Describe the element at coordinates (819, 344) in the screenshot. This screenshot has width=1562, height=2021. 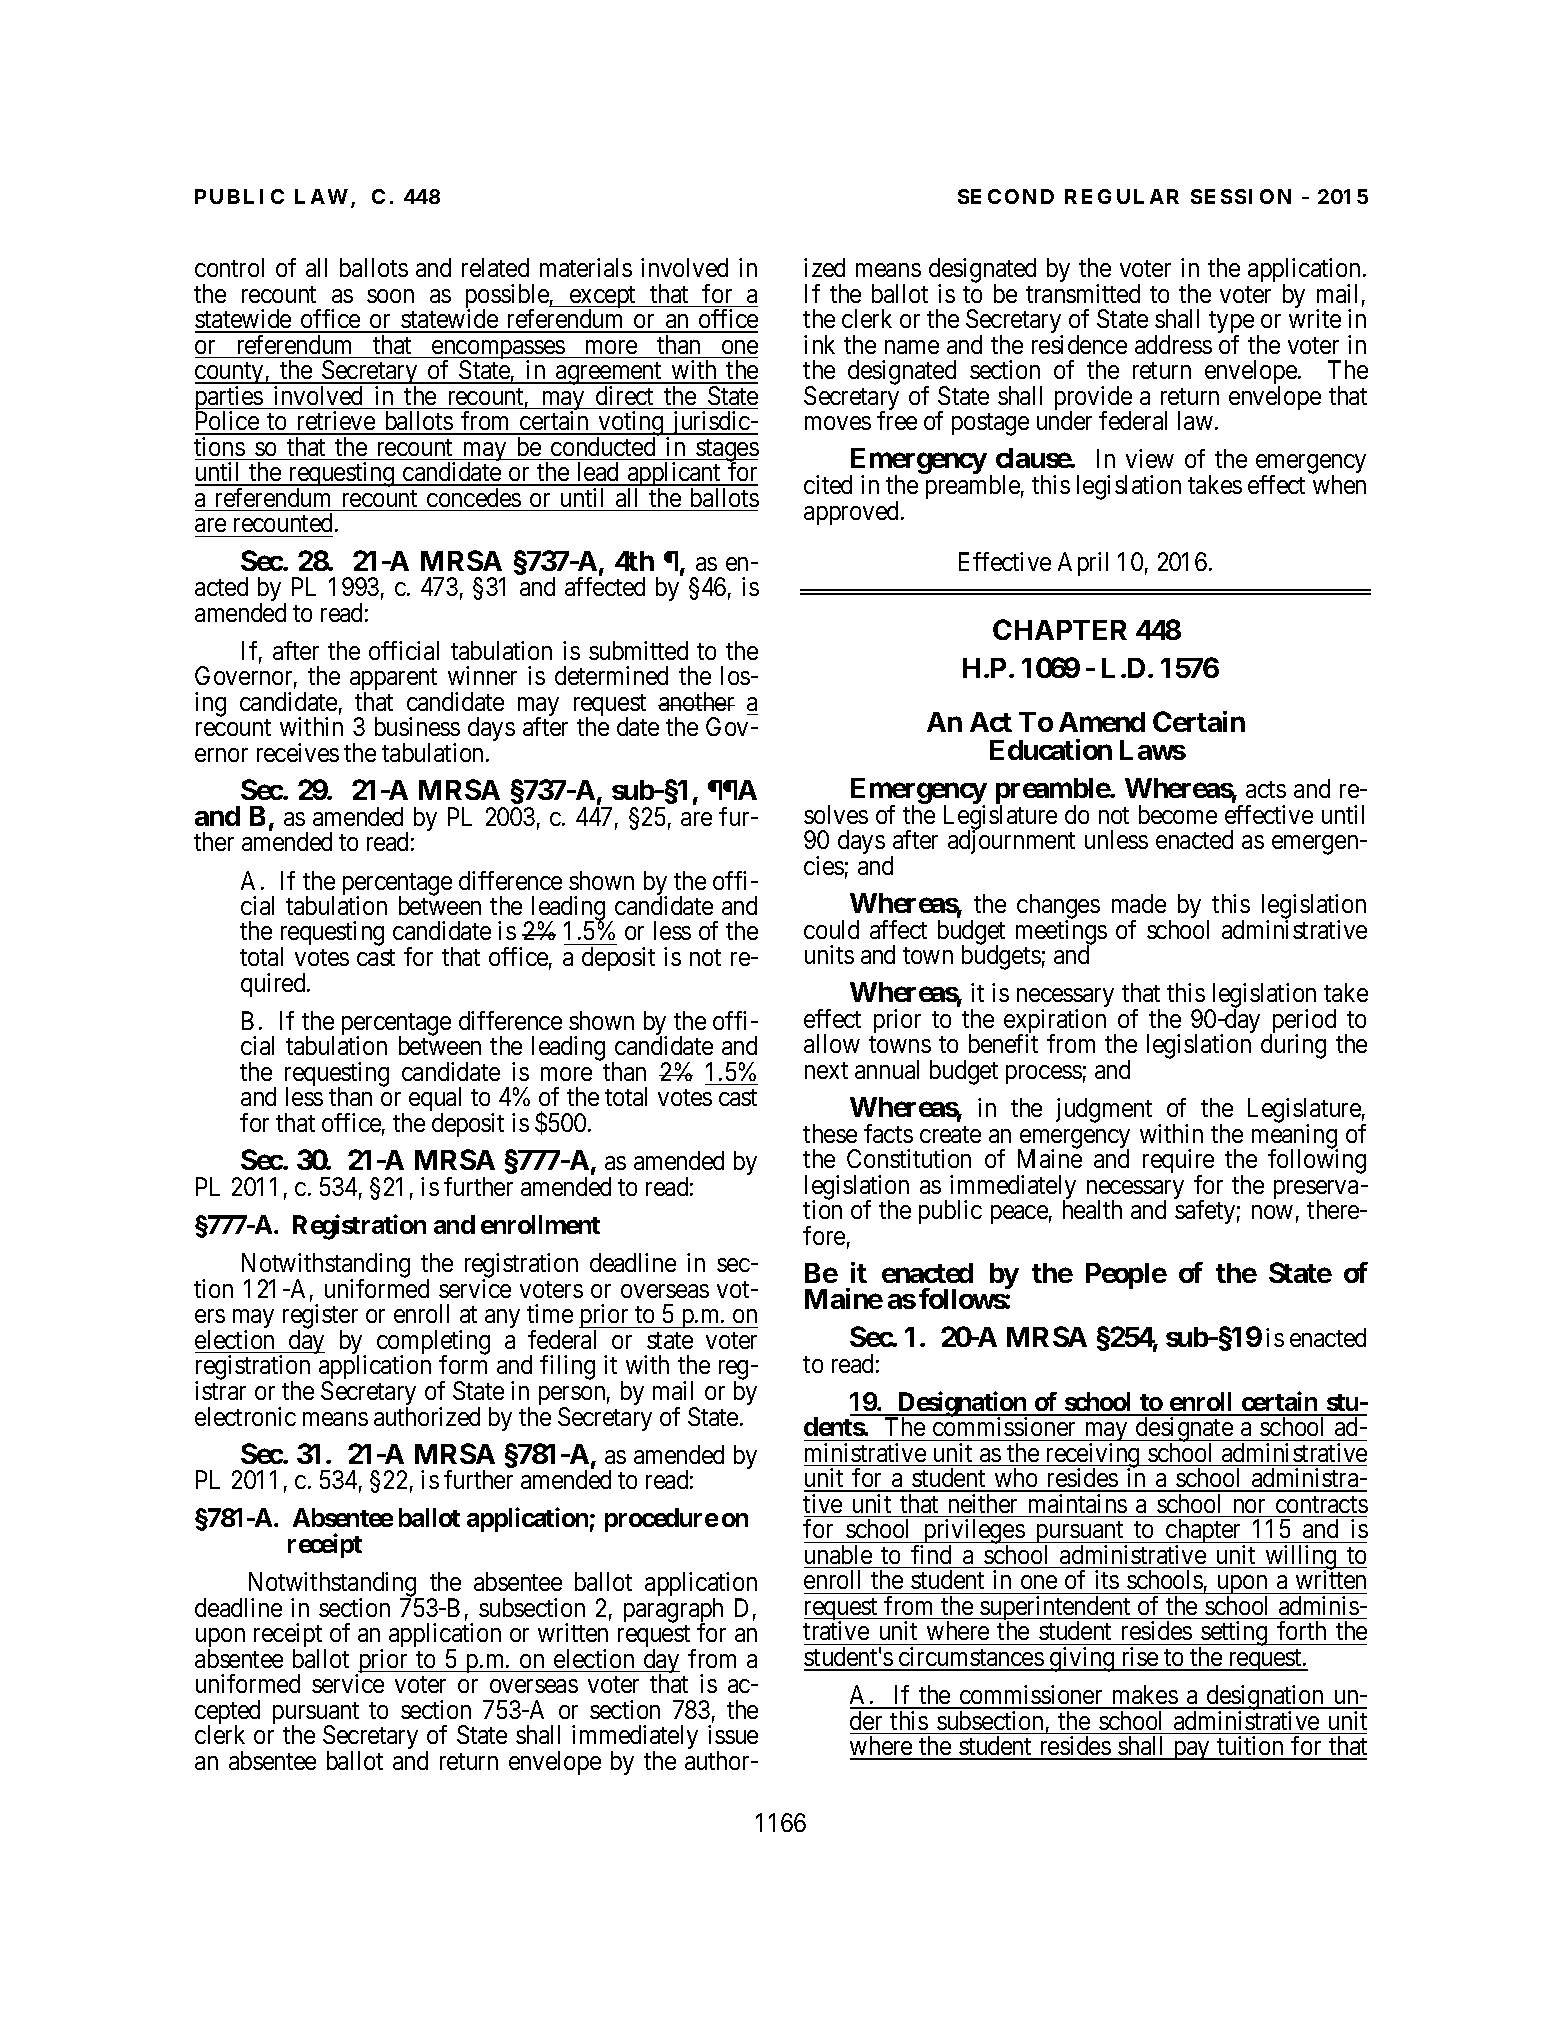
I see `ink` at that location.
